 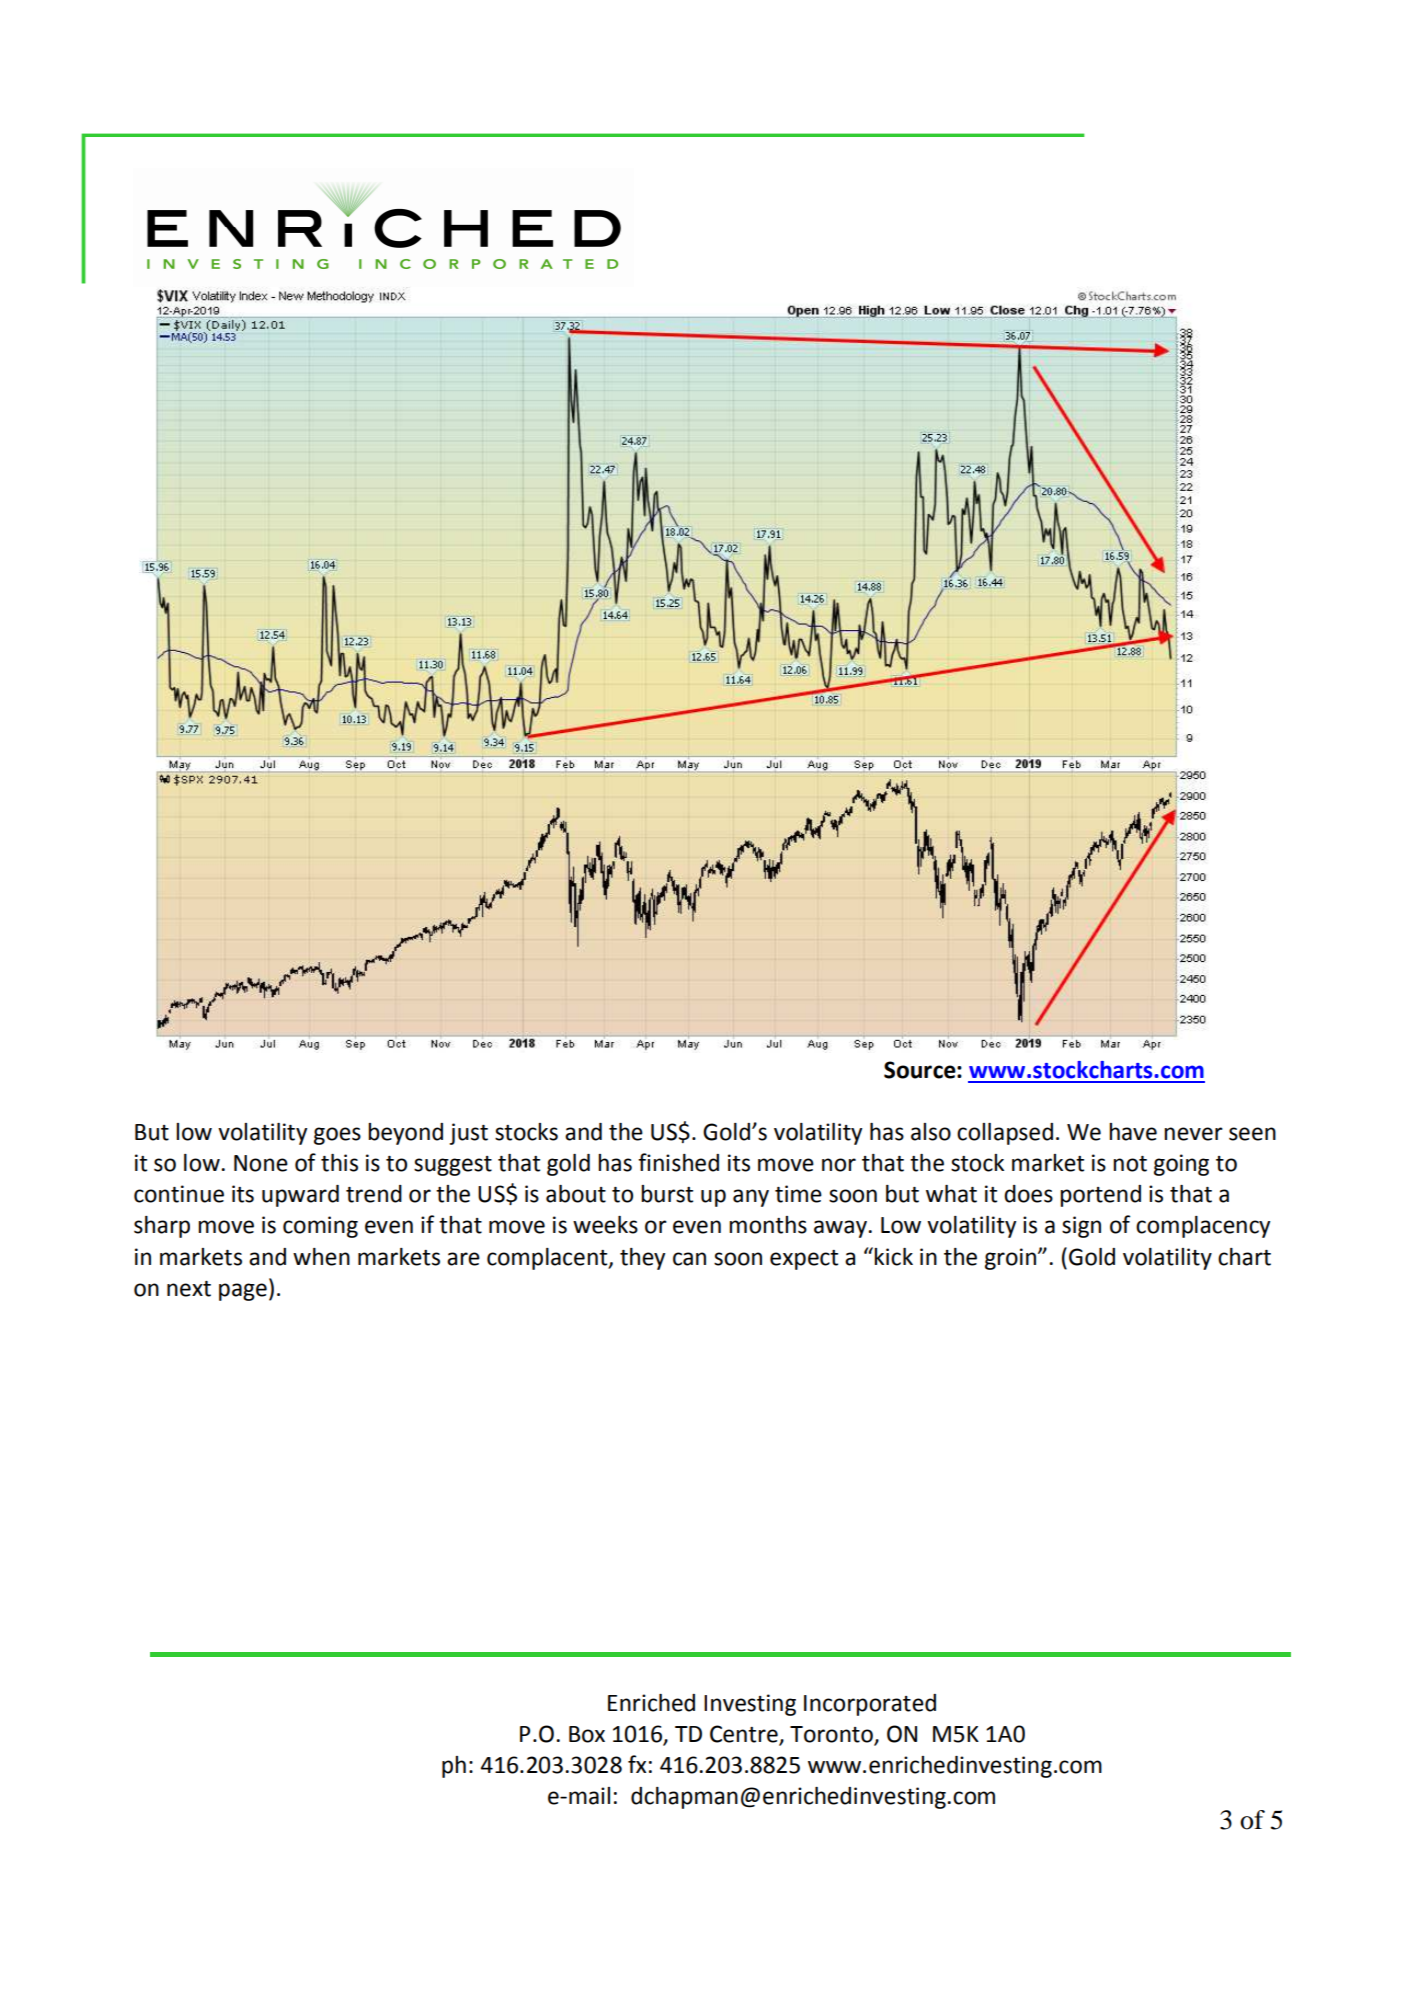 What do you see at coordinates (1012, 1259) in the image?
I see `groin` at bounding box center [1012, 1259].
